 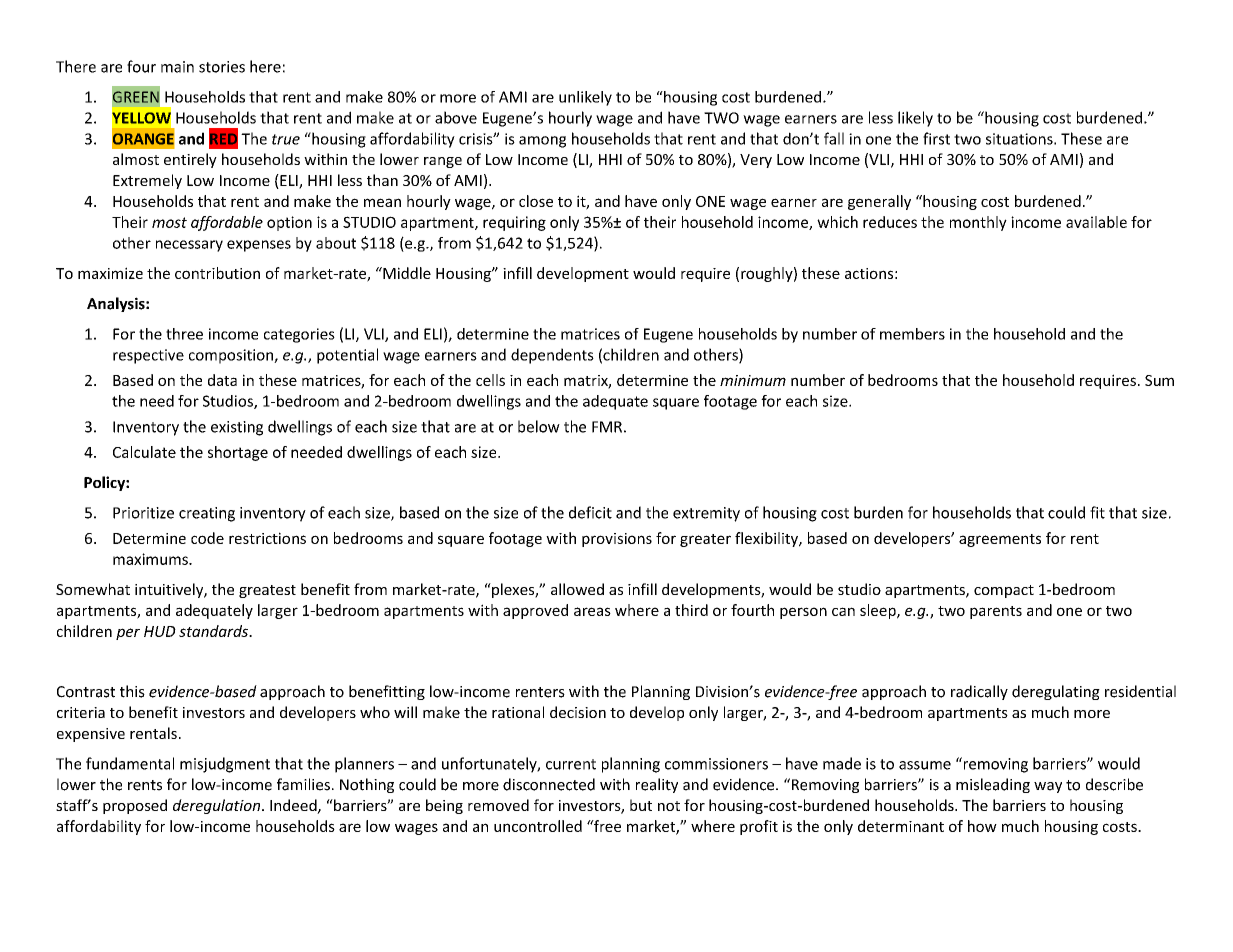 What do you see at coordinates (151, 559) in the image?
I see `maximums` at bounding box center [151, 559].
